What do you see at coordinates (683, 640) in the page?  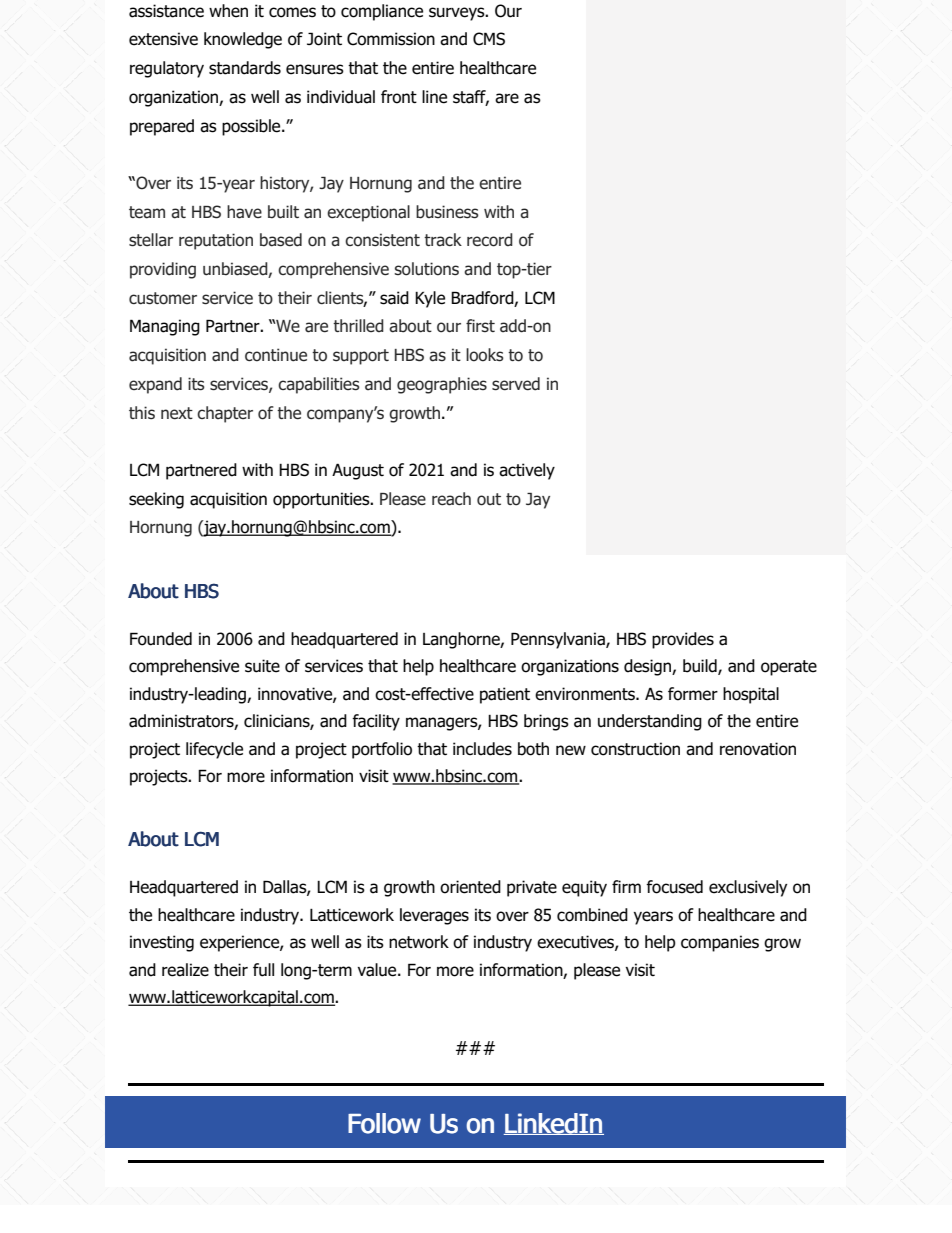 I see `provides` at bounding box center [683, 640].
